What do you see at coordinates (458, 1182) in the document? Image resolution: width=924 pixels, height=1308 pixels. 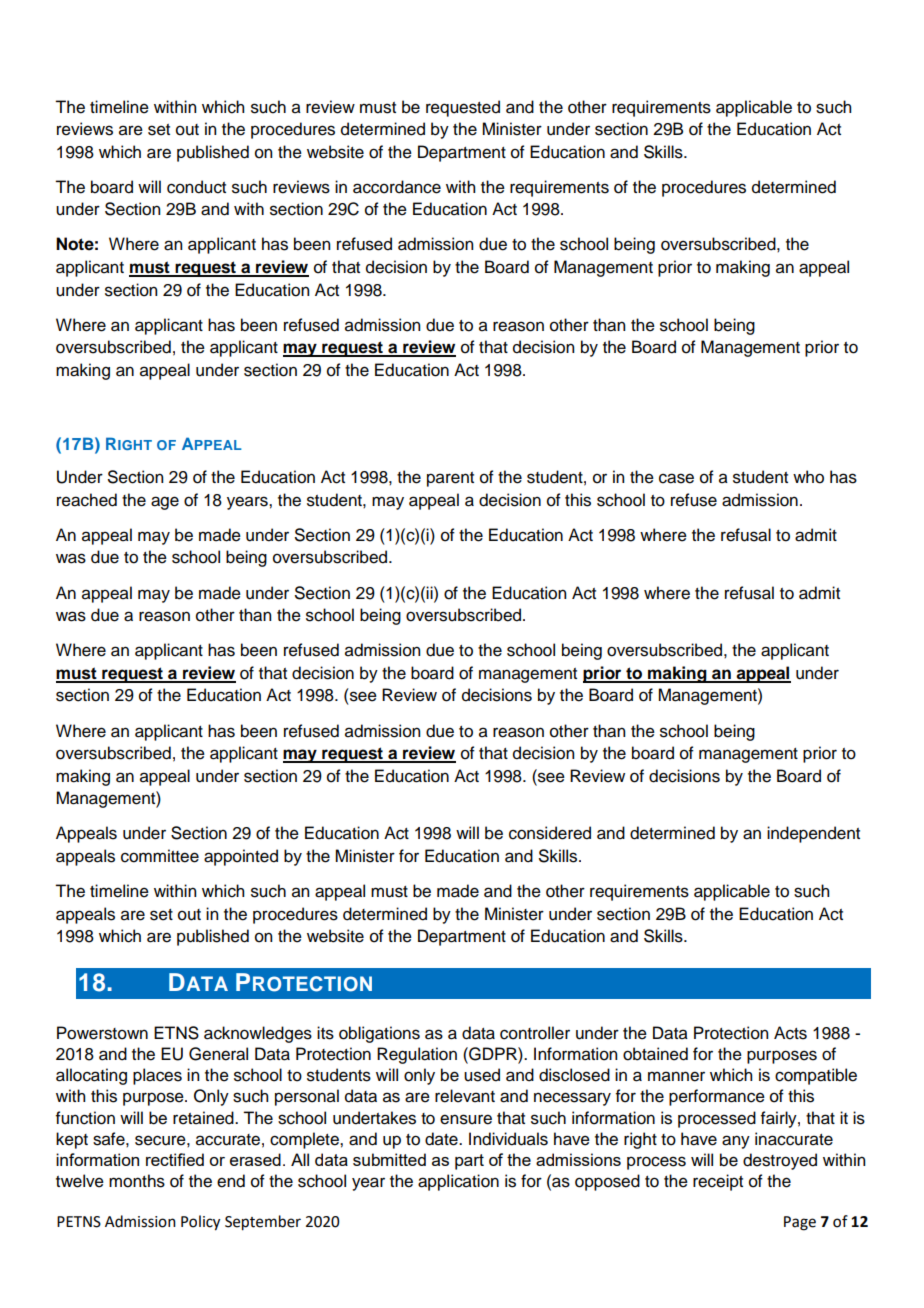 I see `application` at bounding box center [458, 1182].
